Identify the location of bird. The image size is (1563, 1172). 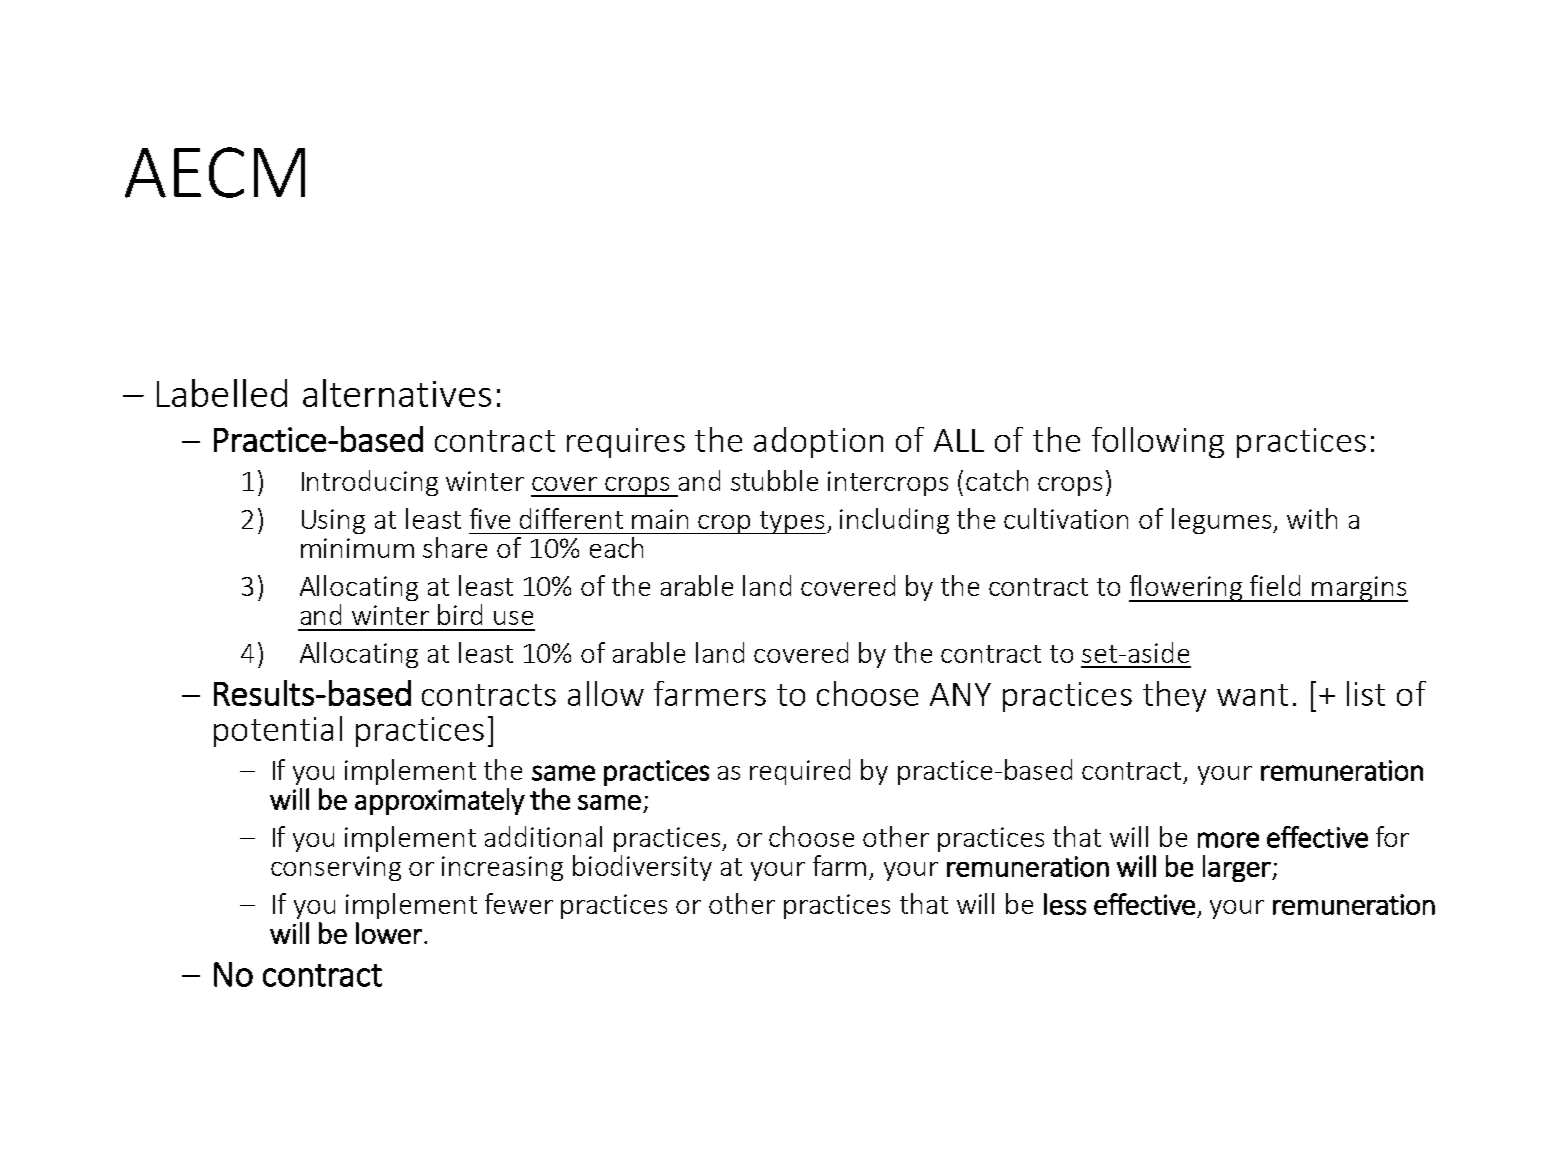
(460, 614).
